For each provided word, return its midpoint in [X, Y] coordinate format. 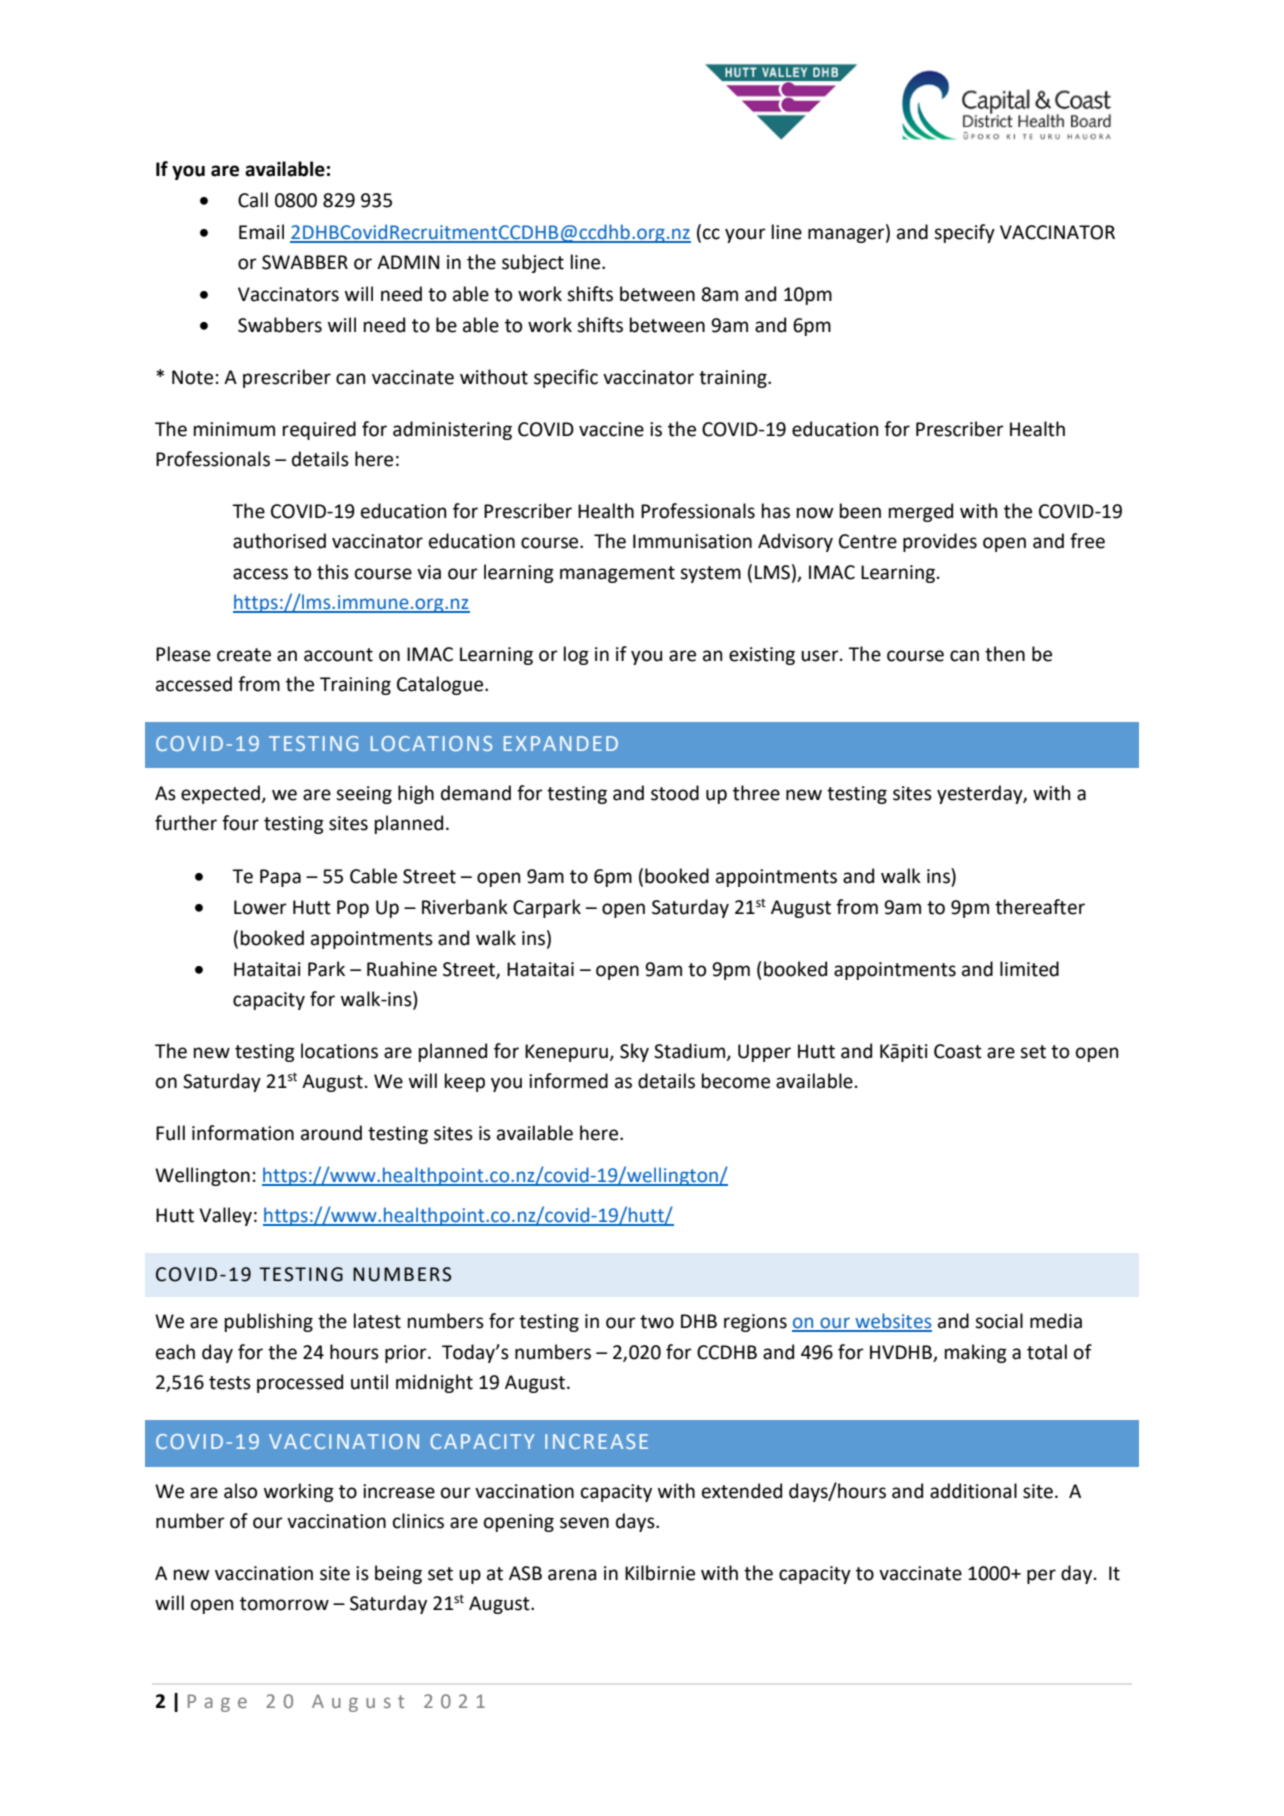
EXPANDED [561, 743]
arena [572, 1575]
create [244, 655]
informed [568, 1081]
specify [964, 233]
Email [261, 232]
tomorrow [284, 1604]
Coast [958, 1051]
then [1005, 654]
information [243, 1133]
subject [533, 263]
